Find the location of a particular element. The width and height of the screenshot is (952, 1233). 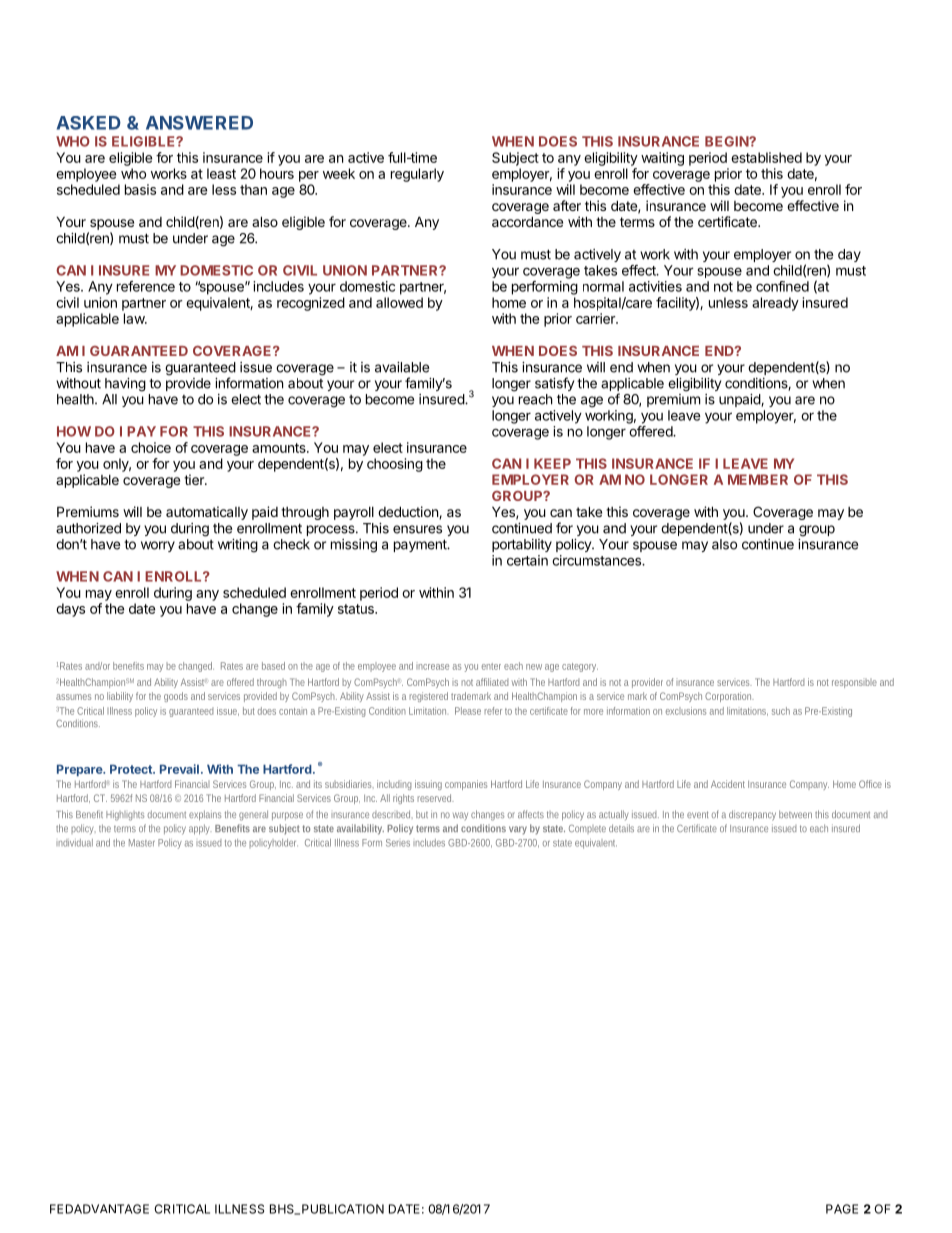

individual is located at coordinates (74, 843).
